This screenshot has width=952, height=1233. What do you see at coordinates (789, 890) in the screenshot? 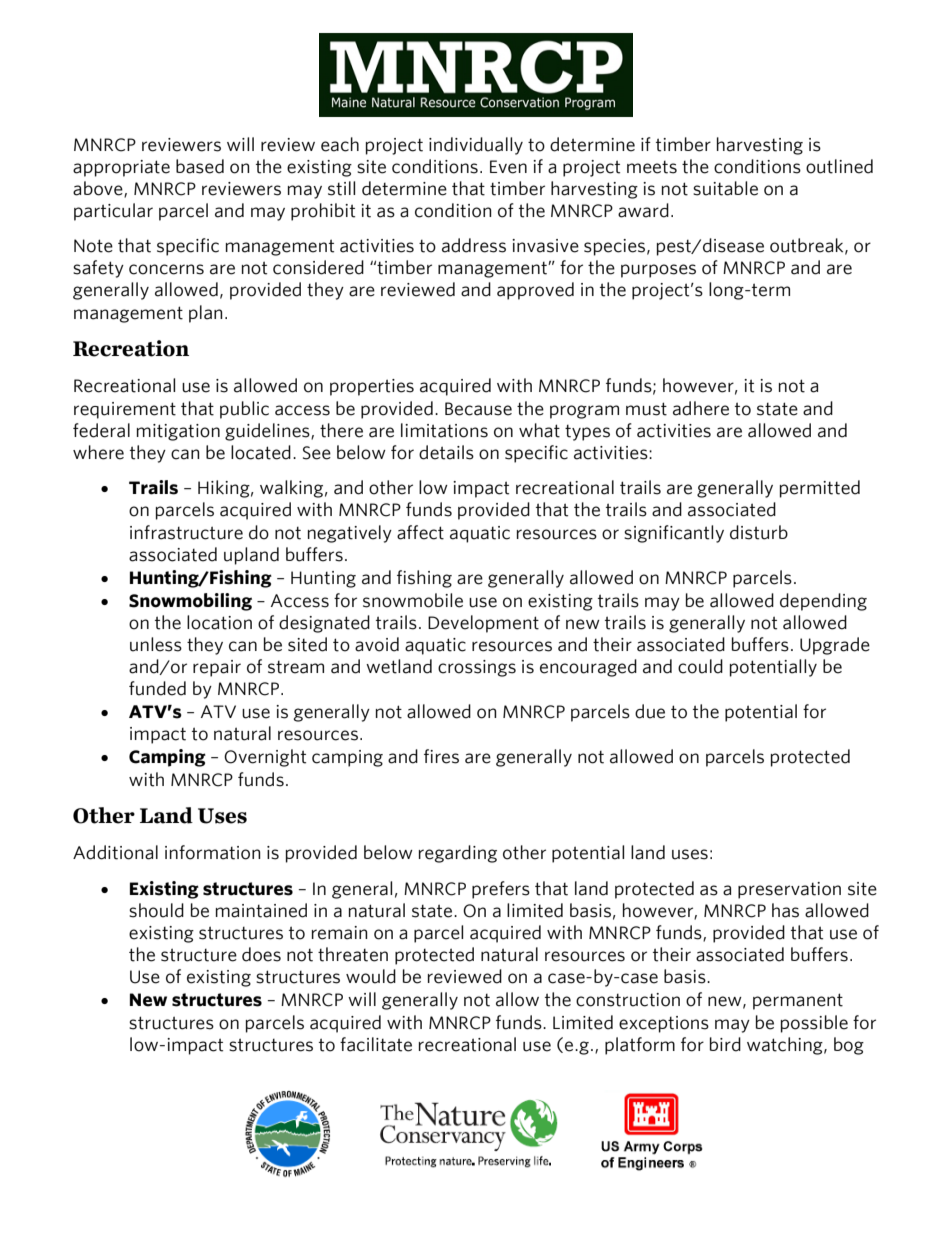
I see `preservation` at bounding box center [789, 890].
